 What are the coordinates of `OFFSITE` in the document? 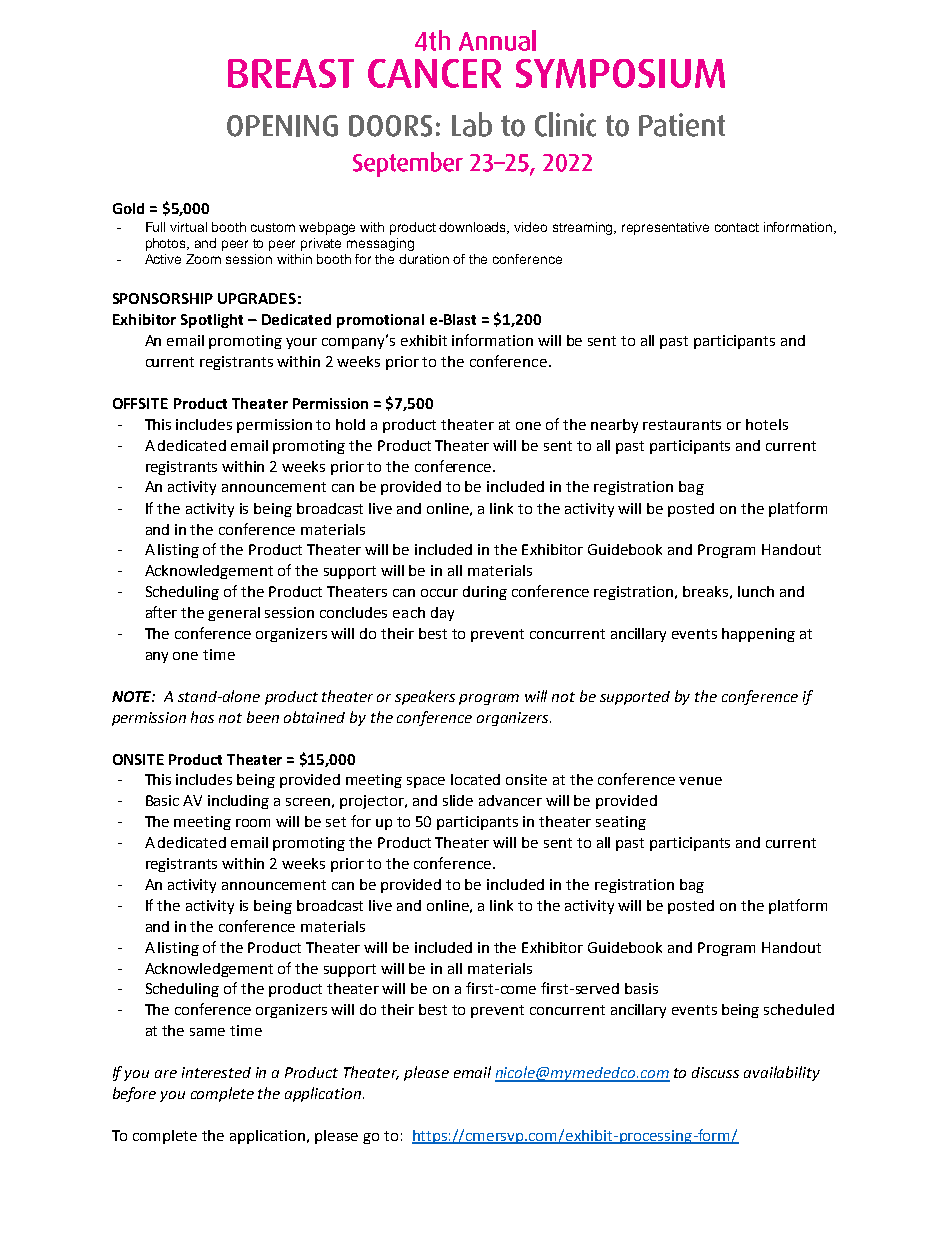 It's located at (140, 403).
